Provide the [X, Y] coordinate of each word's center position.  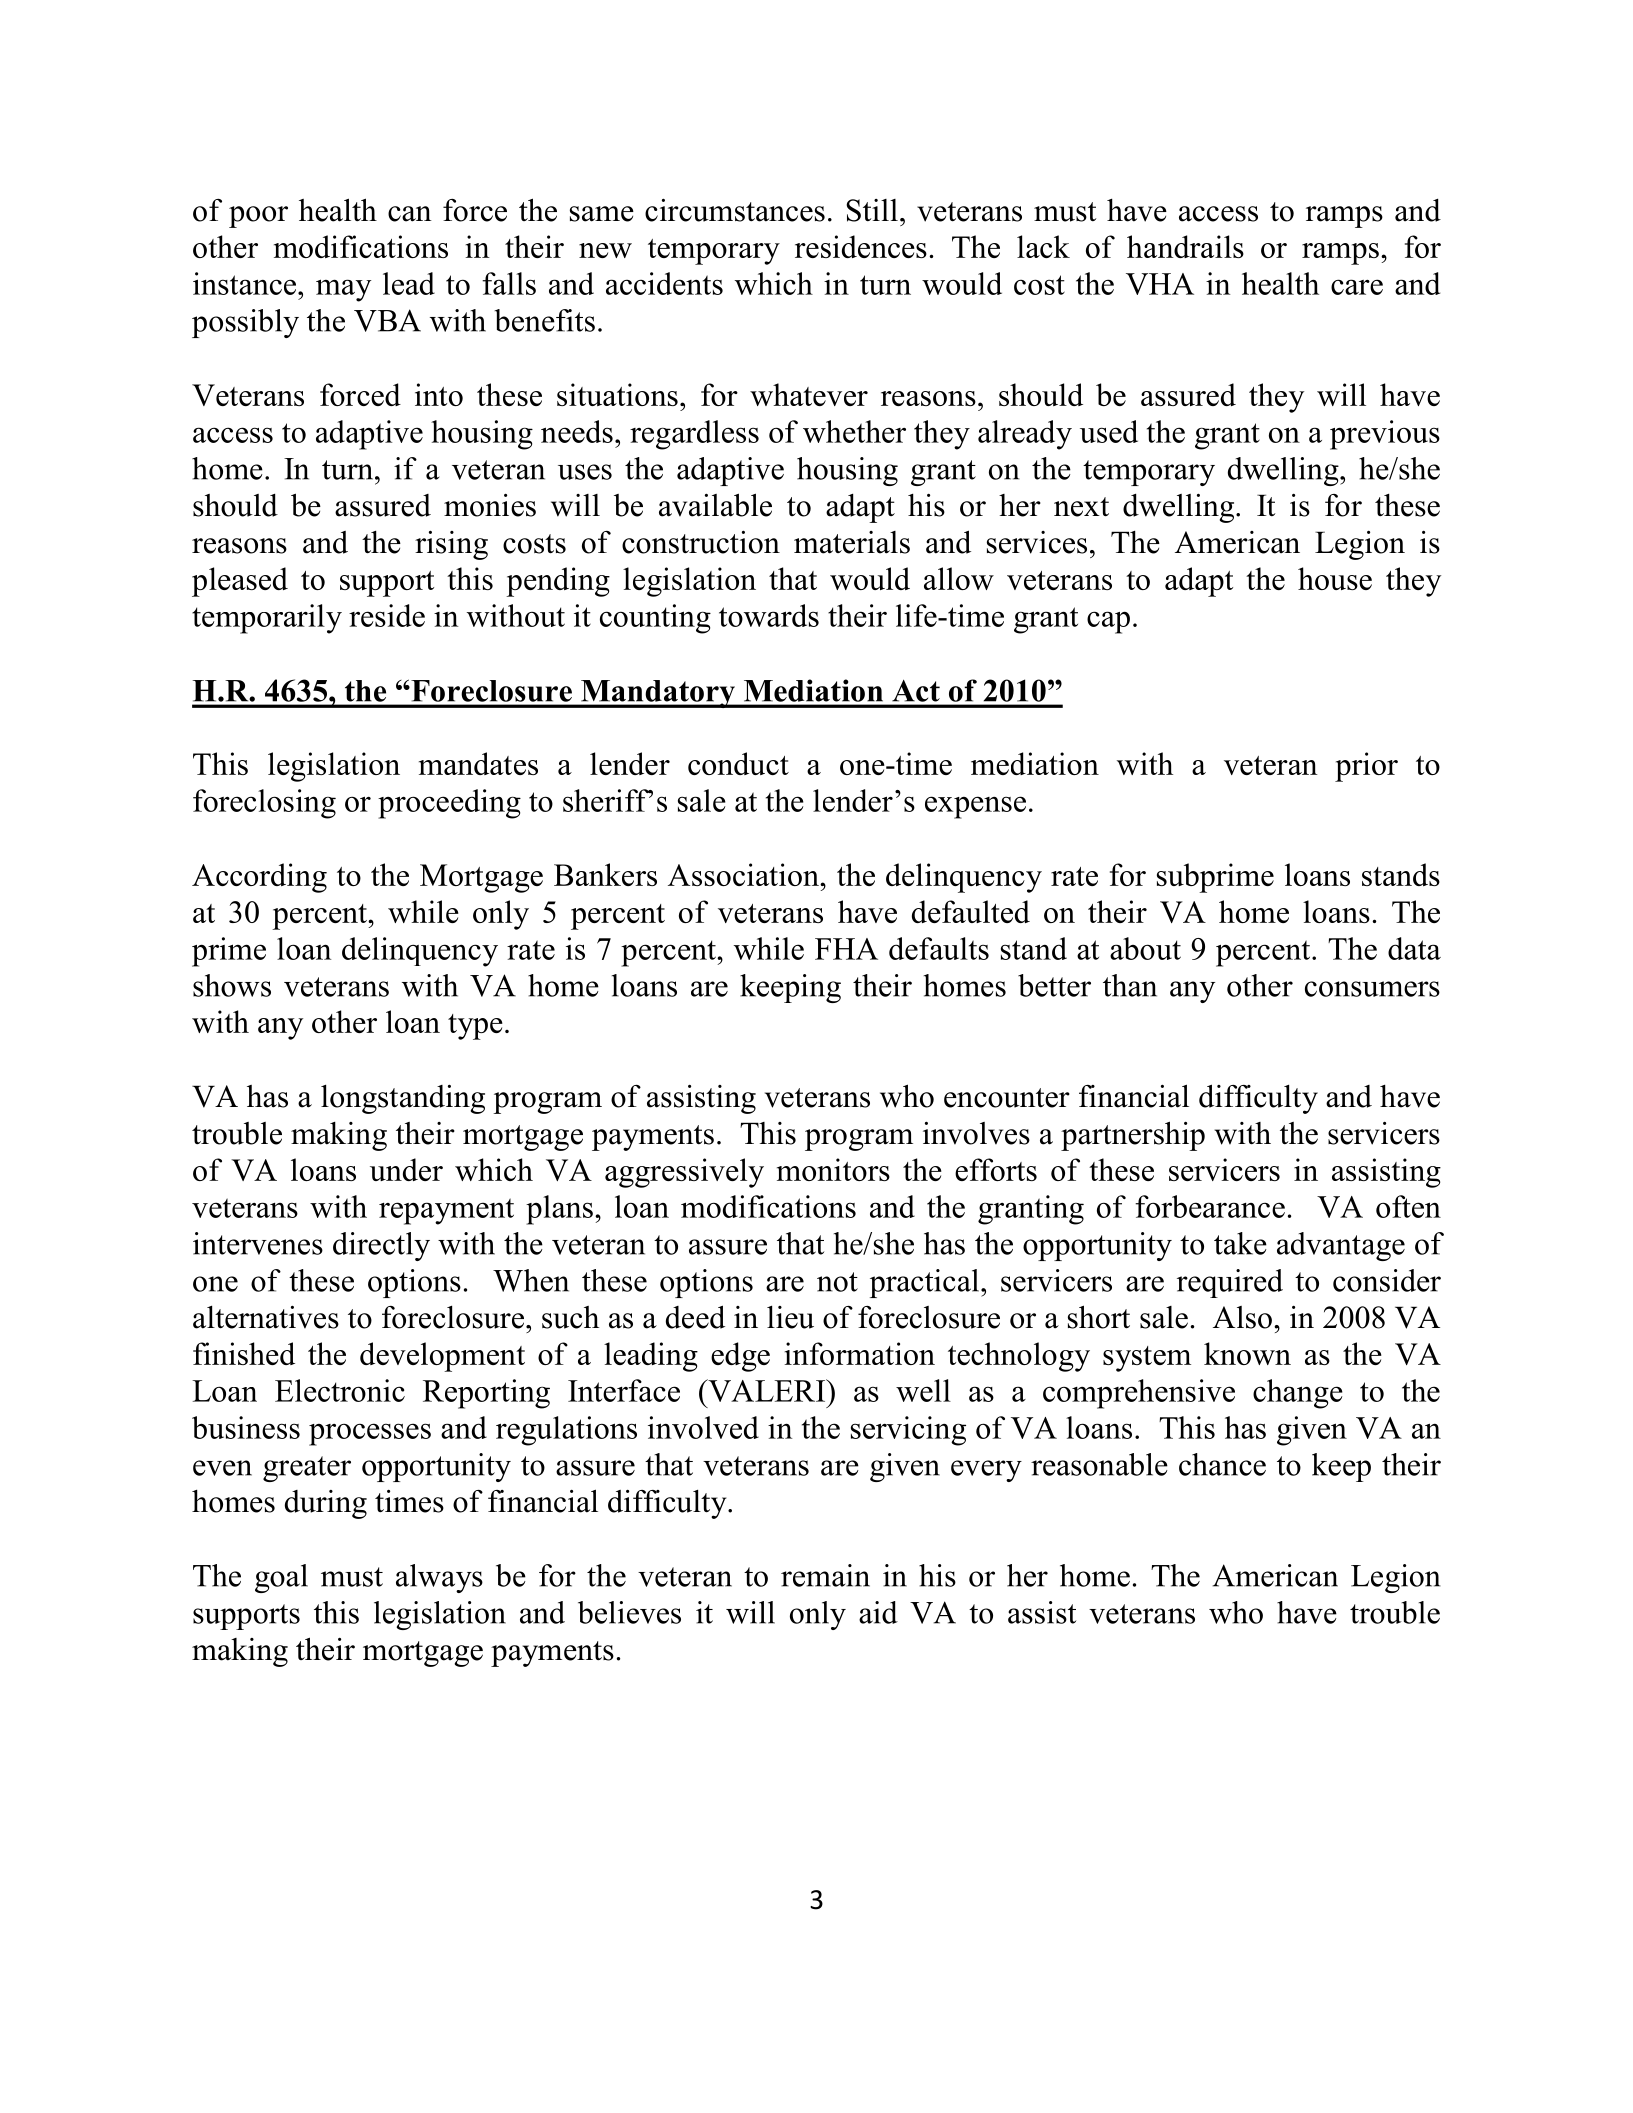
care [1357, 287]
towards [769, 615]
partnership [1133, 1136]
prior [1366, 767]
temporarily [267, 619]
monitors [833, 1169]
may [343, 290]
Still [872, 210]
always [439, 1578]
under [406, 1169]
